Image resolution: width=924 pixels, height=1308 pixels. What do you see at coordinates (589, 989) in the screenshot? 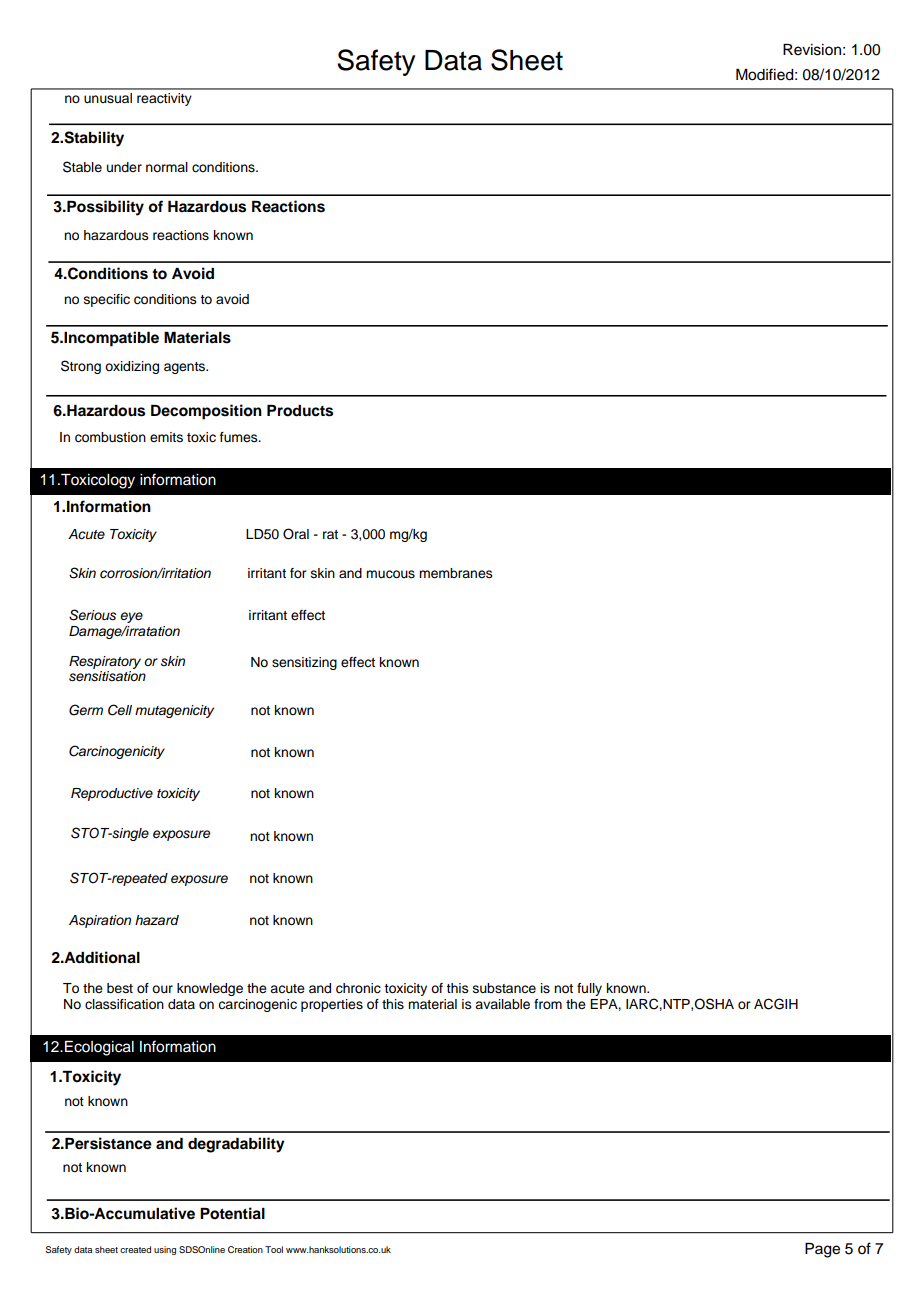
I see `fully` at bounding box center [589, 989].
